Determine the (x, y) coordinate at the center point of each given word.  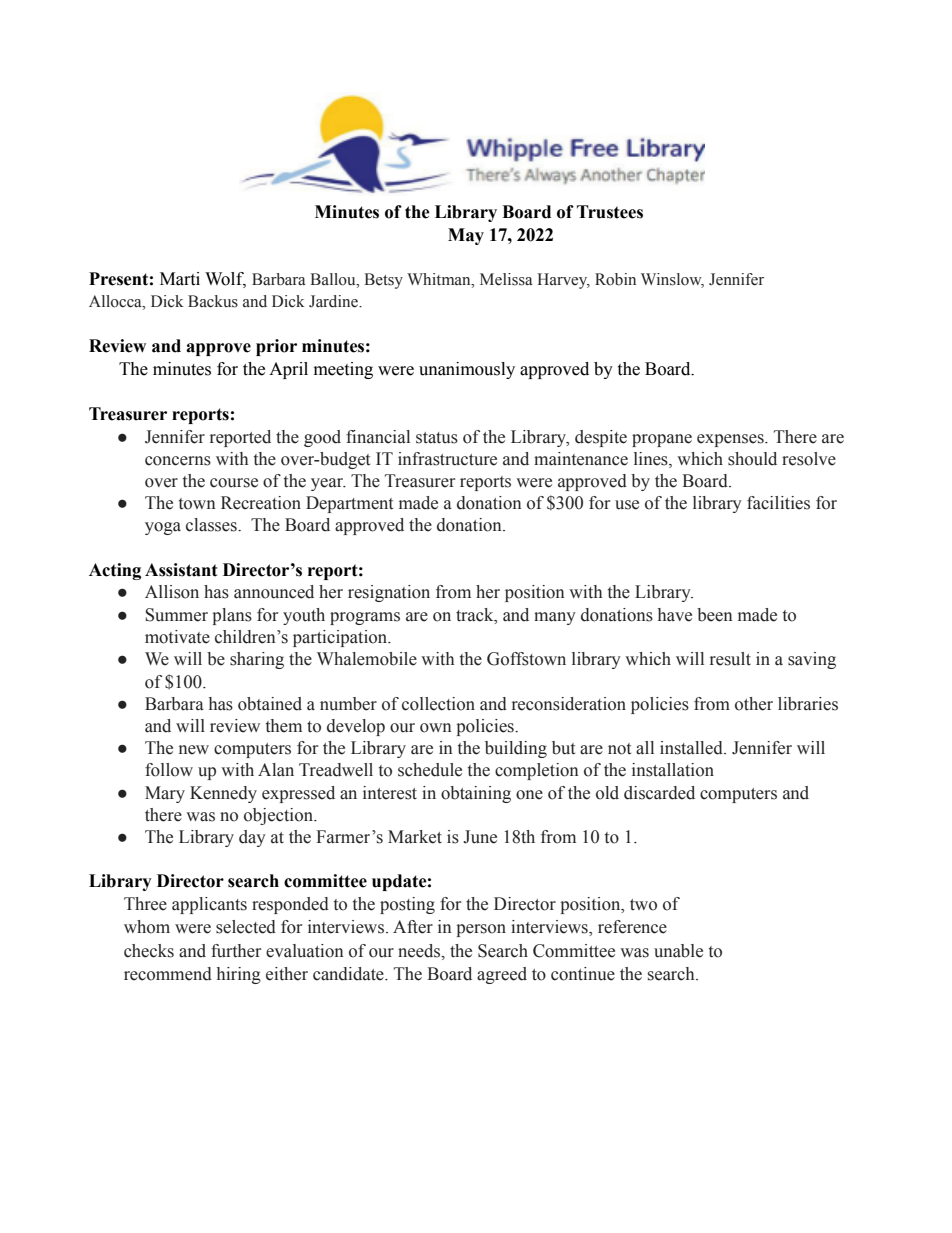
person (481, 930)
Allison (172, 592)
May (466, 236)
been (715, 615)
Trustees (610, 212)
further (236, 951)
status (437, 438)
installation (673, 770)
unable (678, 951)
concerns (178, 461)
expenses (731, 440)
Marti (180, 279)
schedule (430, 770)
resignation (389, 593)
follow (169, 770)
